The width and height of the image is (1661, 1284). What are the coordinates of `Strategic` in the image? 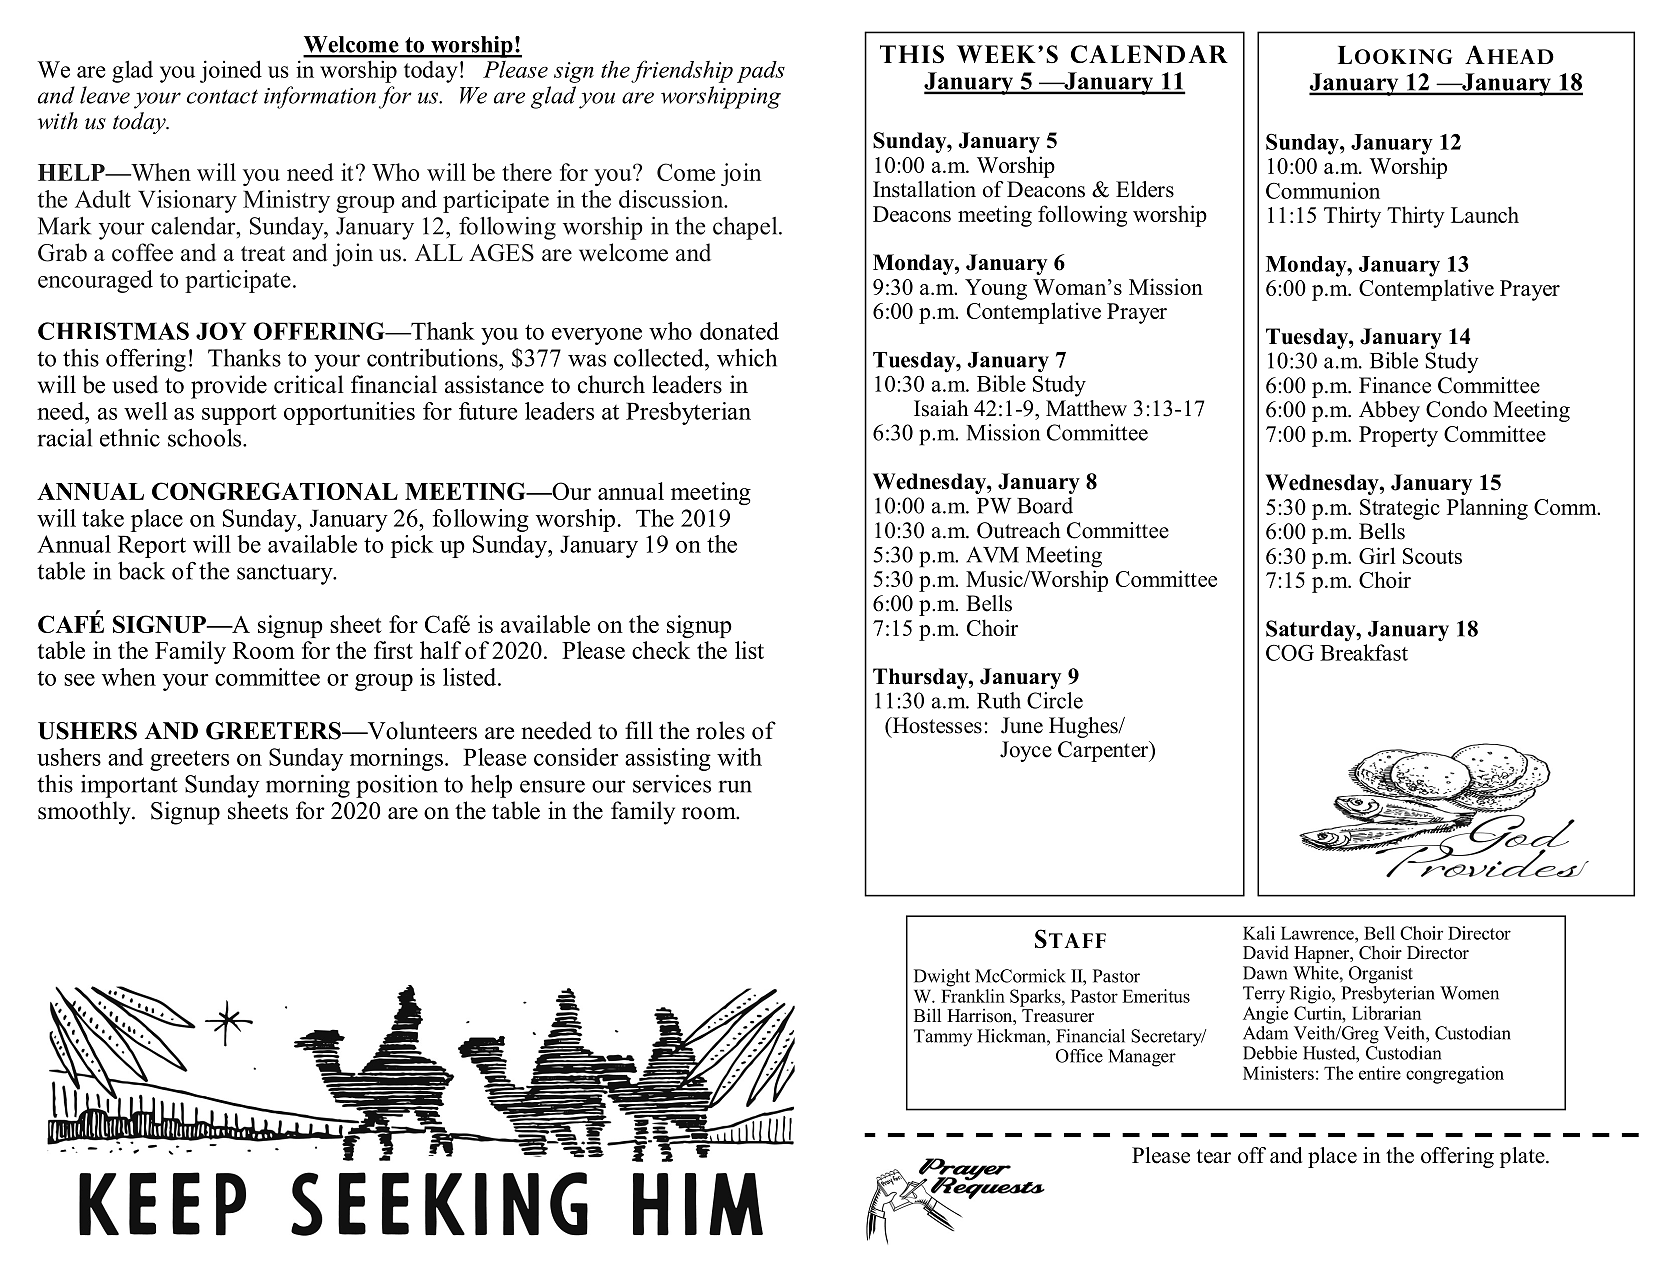 It's located at (1400, 509).
